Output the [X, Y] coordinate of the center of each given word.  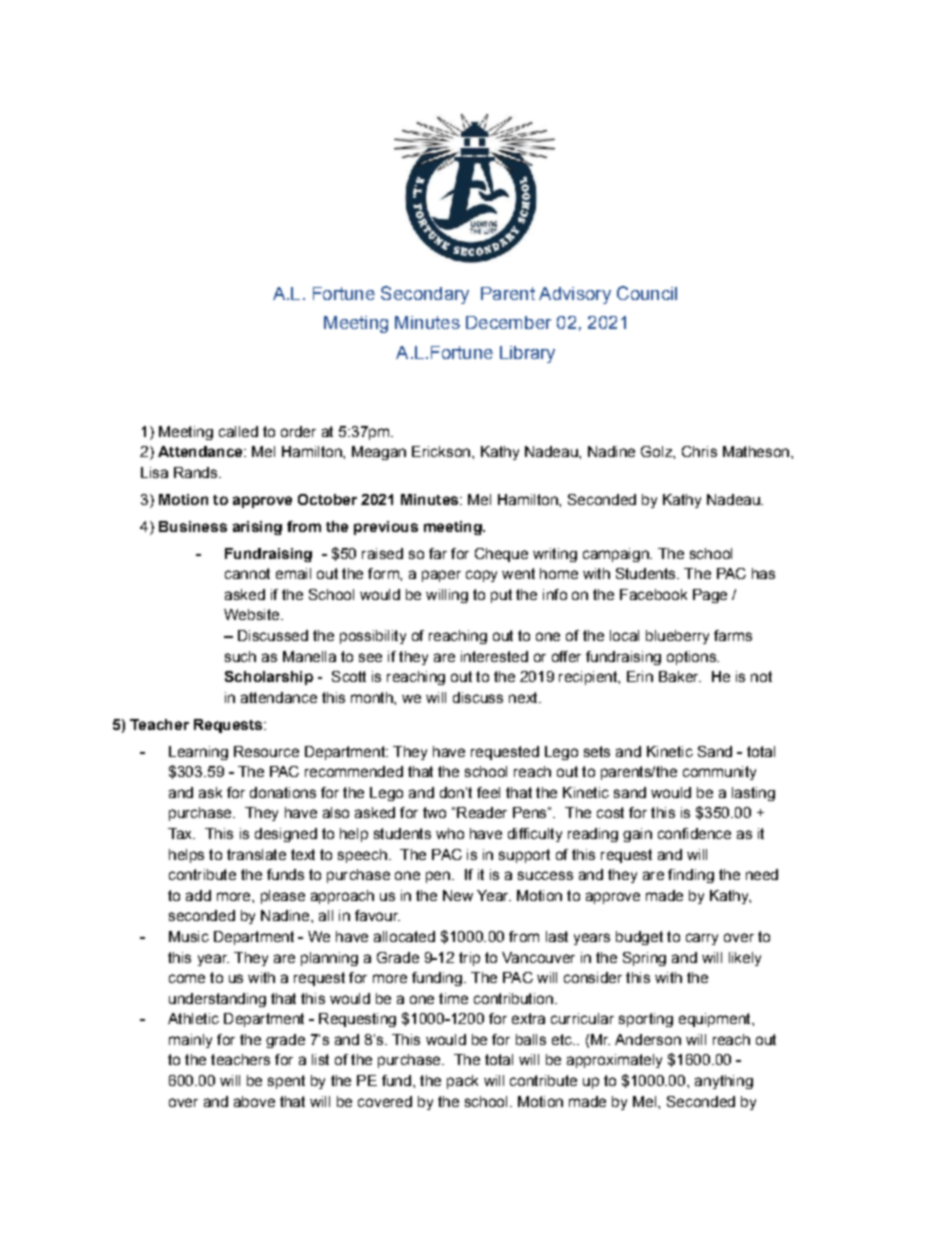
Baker [680, 676]
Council [647, 293]
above [254, 1101]
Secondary [425, 295]
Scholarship [269, 678]
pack [462, 1082]
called [238, 431]
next [524, 697]
